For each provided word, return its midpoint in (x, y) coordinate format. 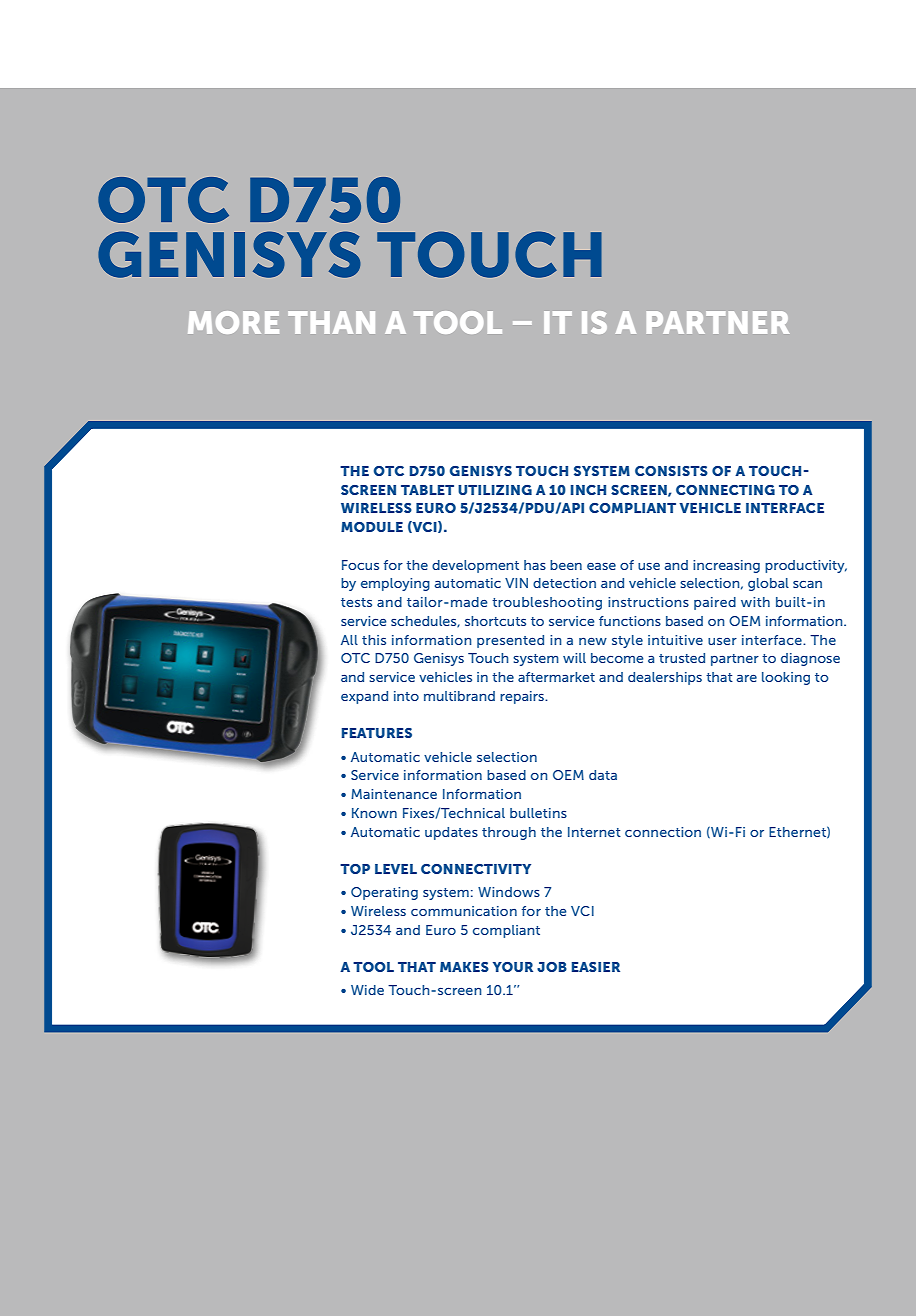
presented (510, 641)
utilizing (495, 490)
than (331, 322)
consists (671, 471)
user (722, 641)
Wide (367, 990)
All (349, 640)
